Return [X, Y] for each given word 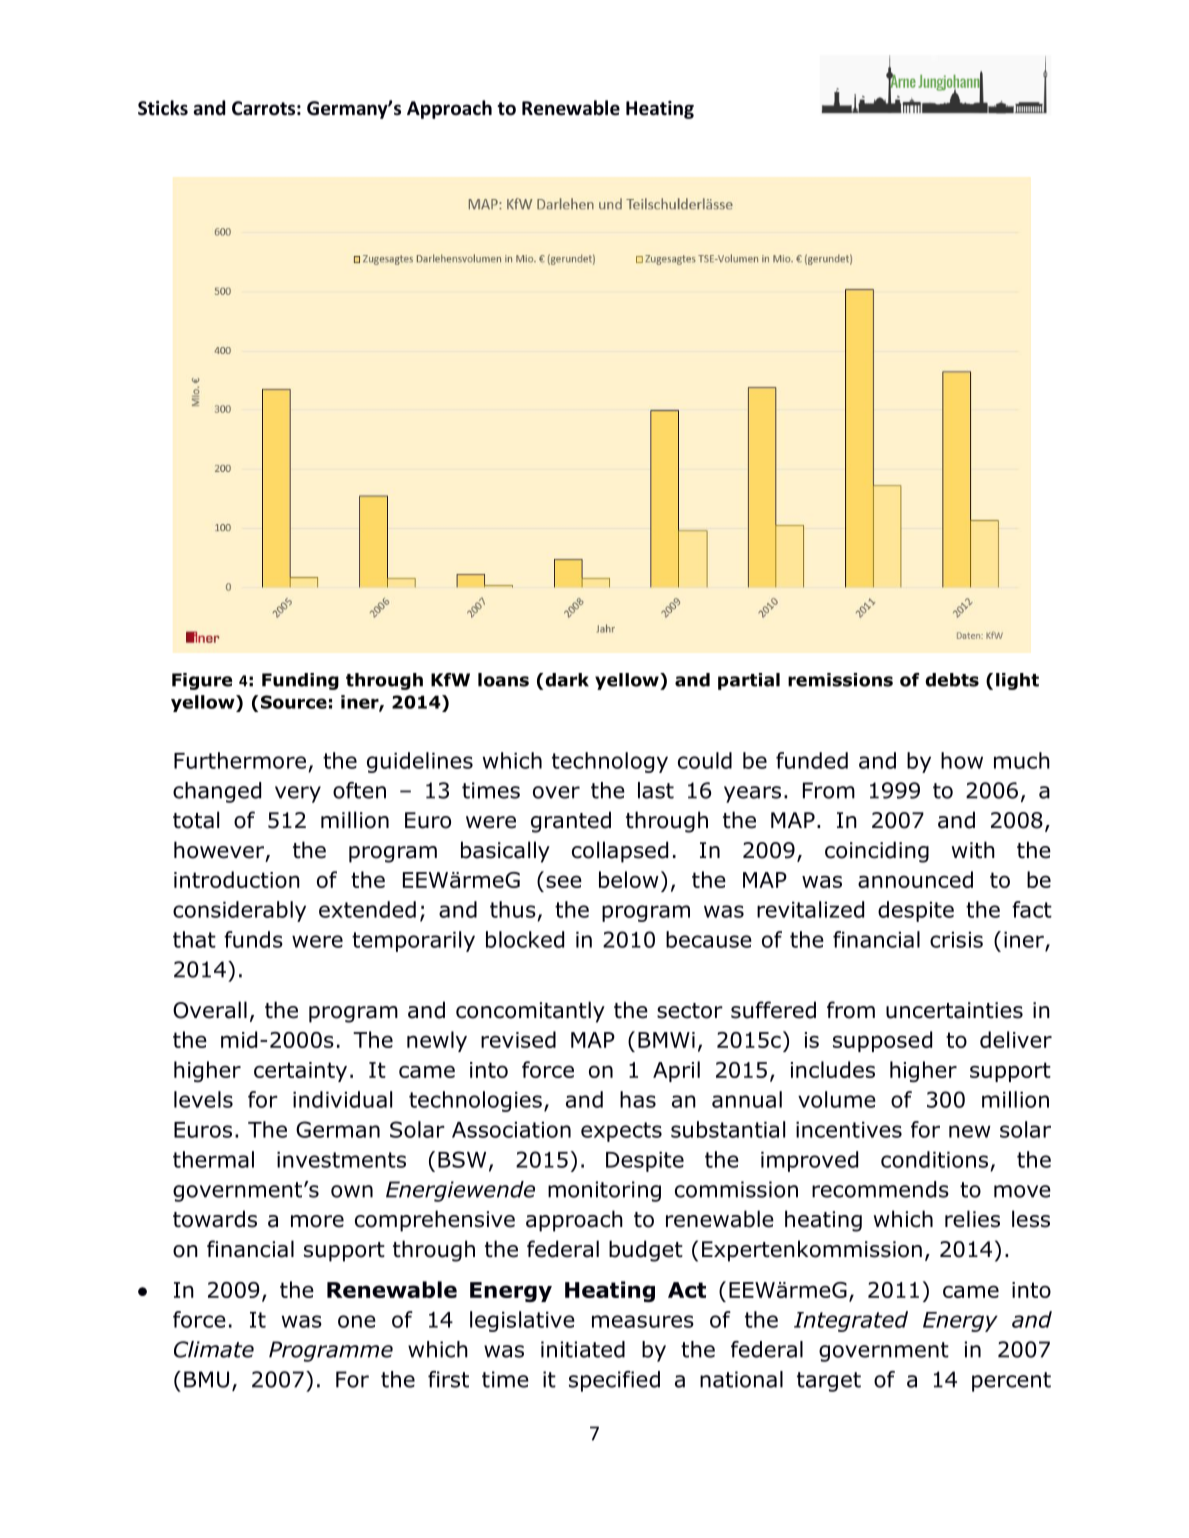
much [1022, 760]
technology [610, 762]
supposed [882, 1041]
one [357, 1321]
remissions [840, 680]
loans [503, 680]
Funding [300, 681]
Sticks [163, 108]
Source [294, 702]
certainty [300, 1072]
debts [952, 680]
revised [518, 1039]
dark [567, 680]
